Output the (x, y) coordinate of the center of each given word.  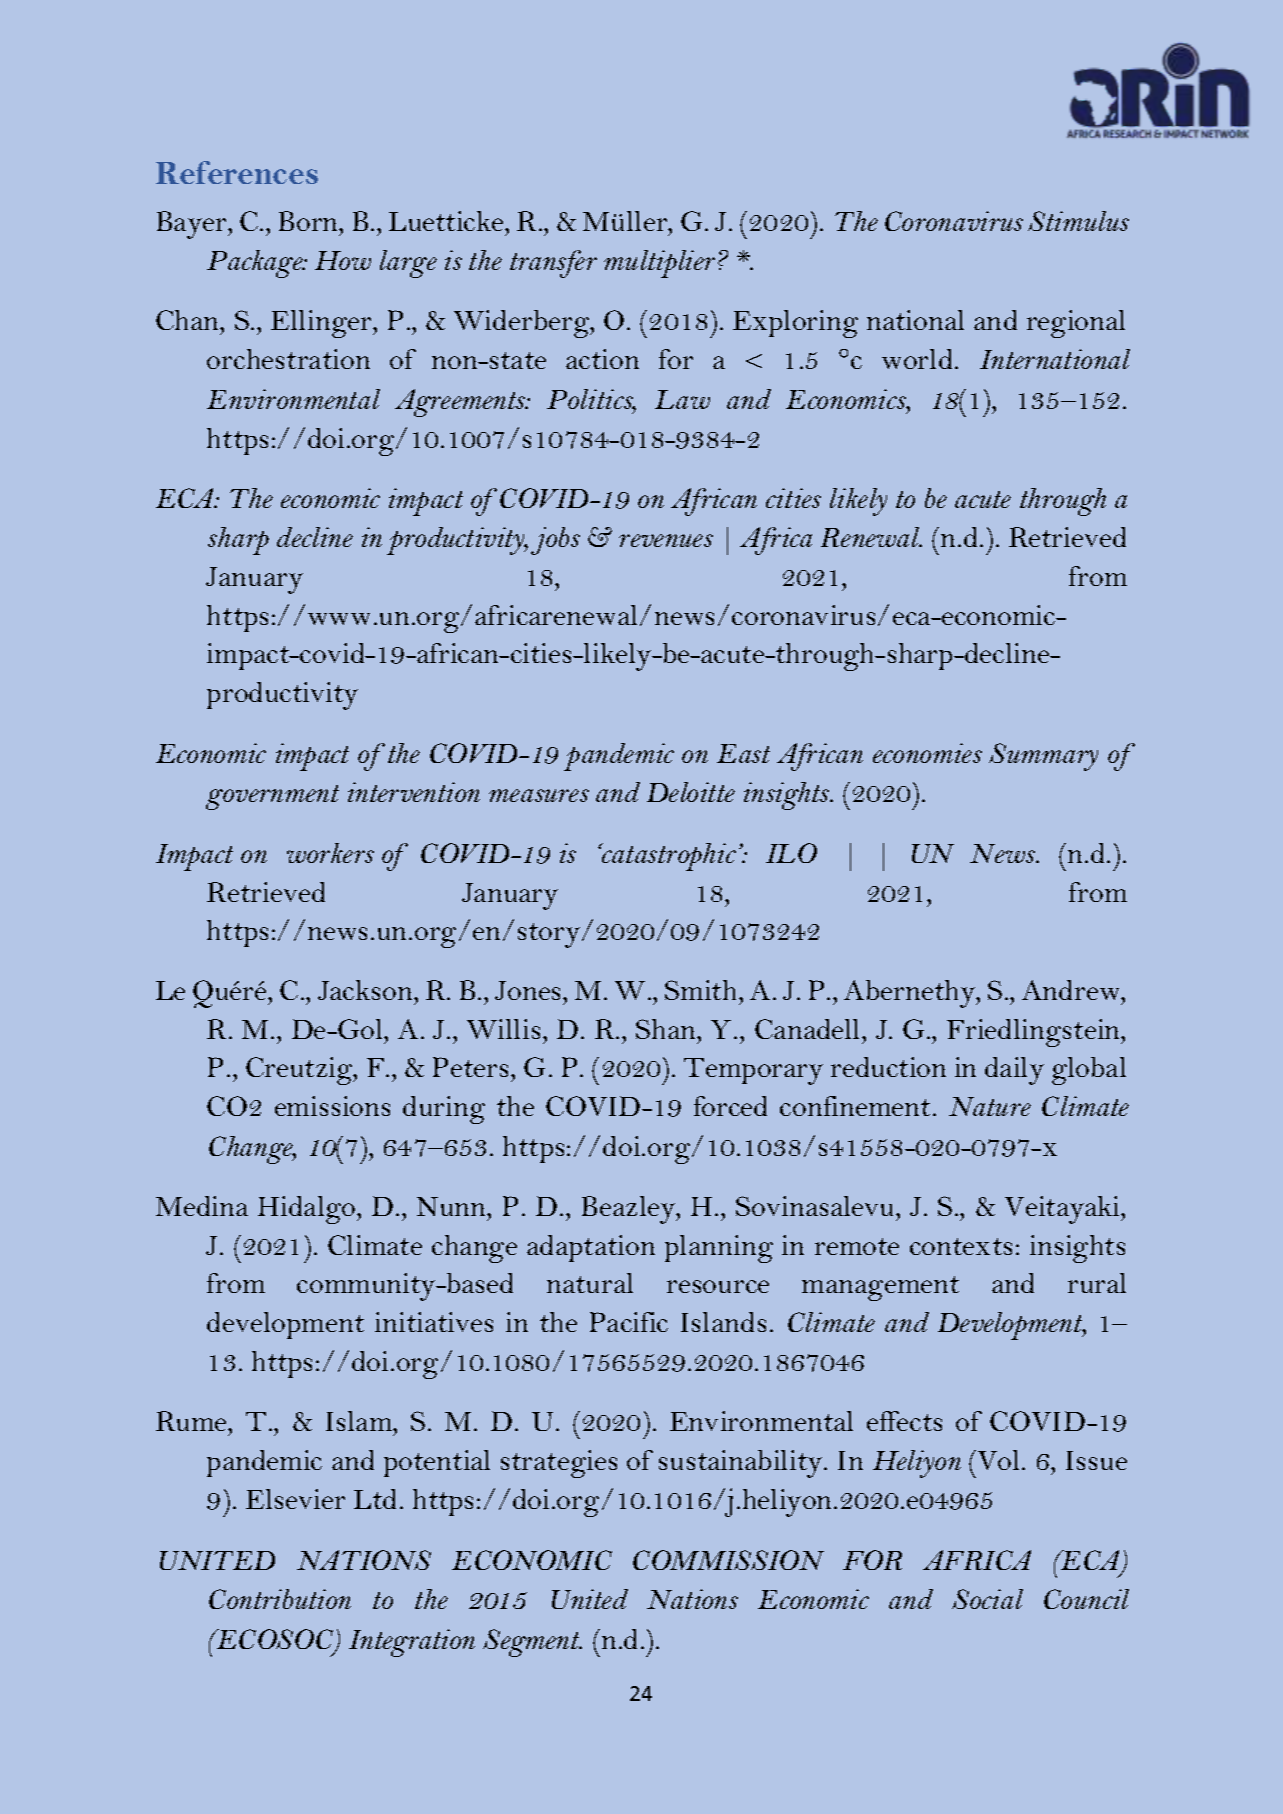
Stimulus (1078, 221)
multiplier (661, 264)
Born (309, 221)
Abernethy (911, 994)
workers (330, 853)
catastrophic (668, 857)
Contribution (280, 1599)
